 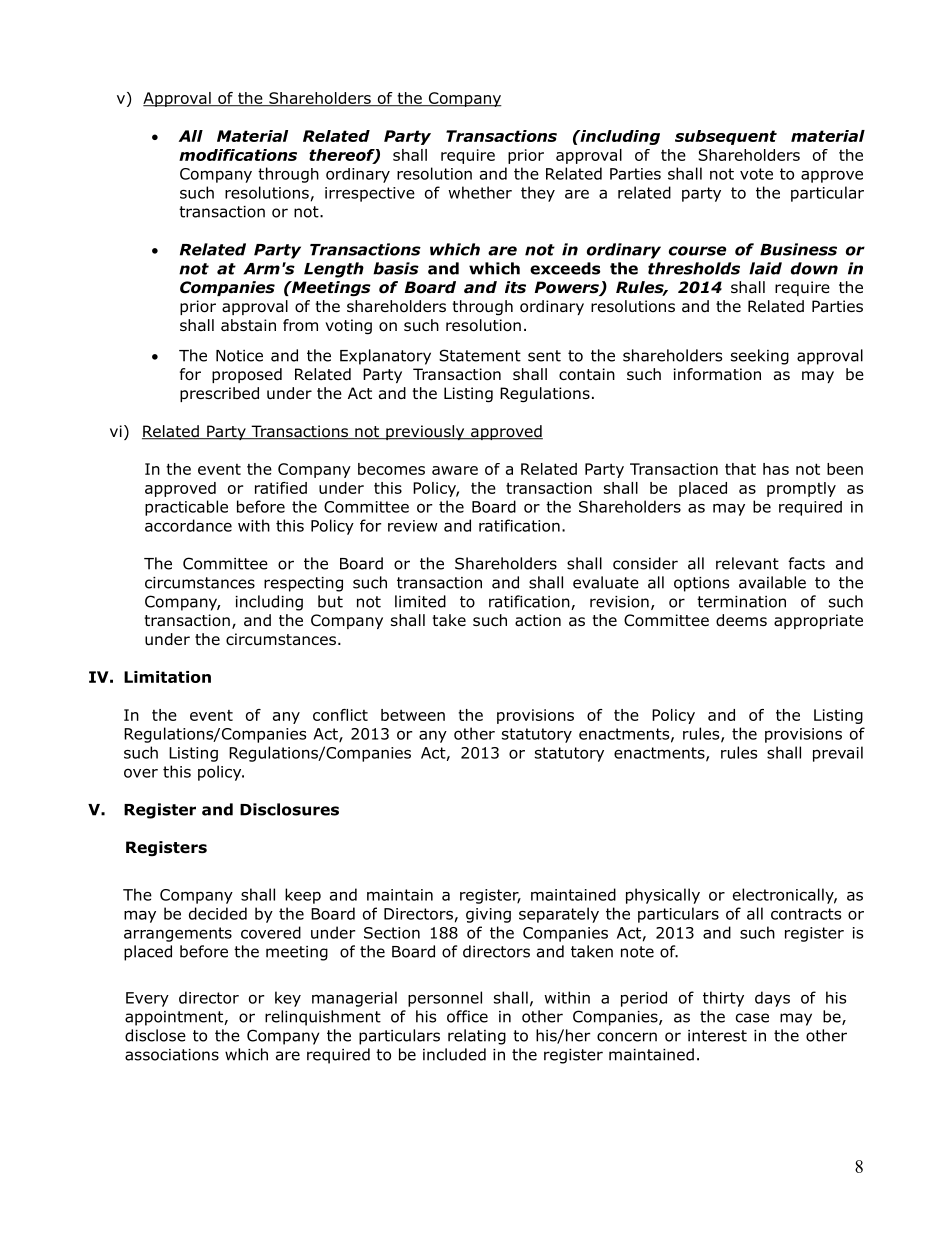 I want to click on seeking, so click(x=760, y=357).
